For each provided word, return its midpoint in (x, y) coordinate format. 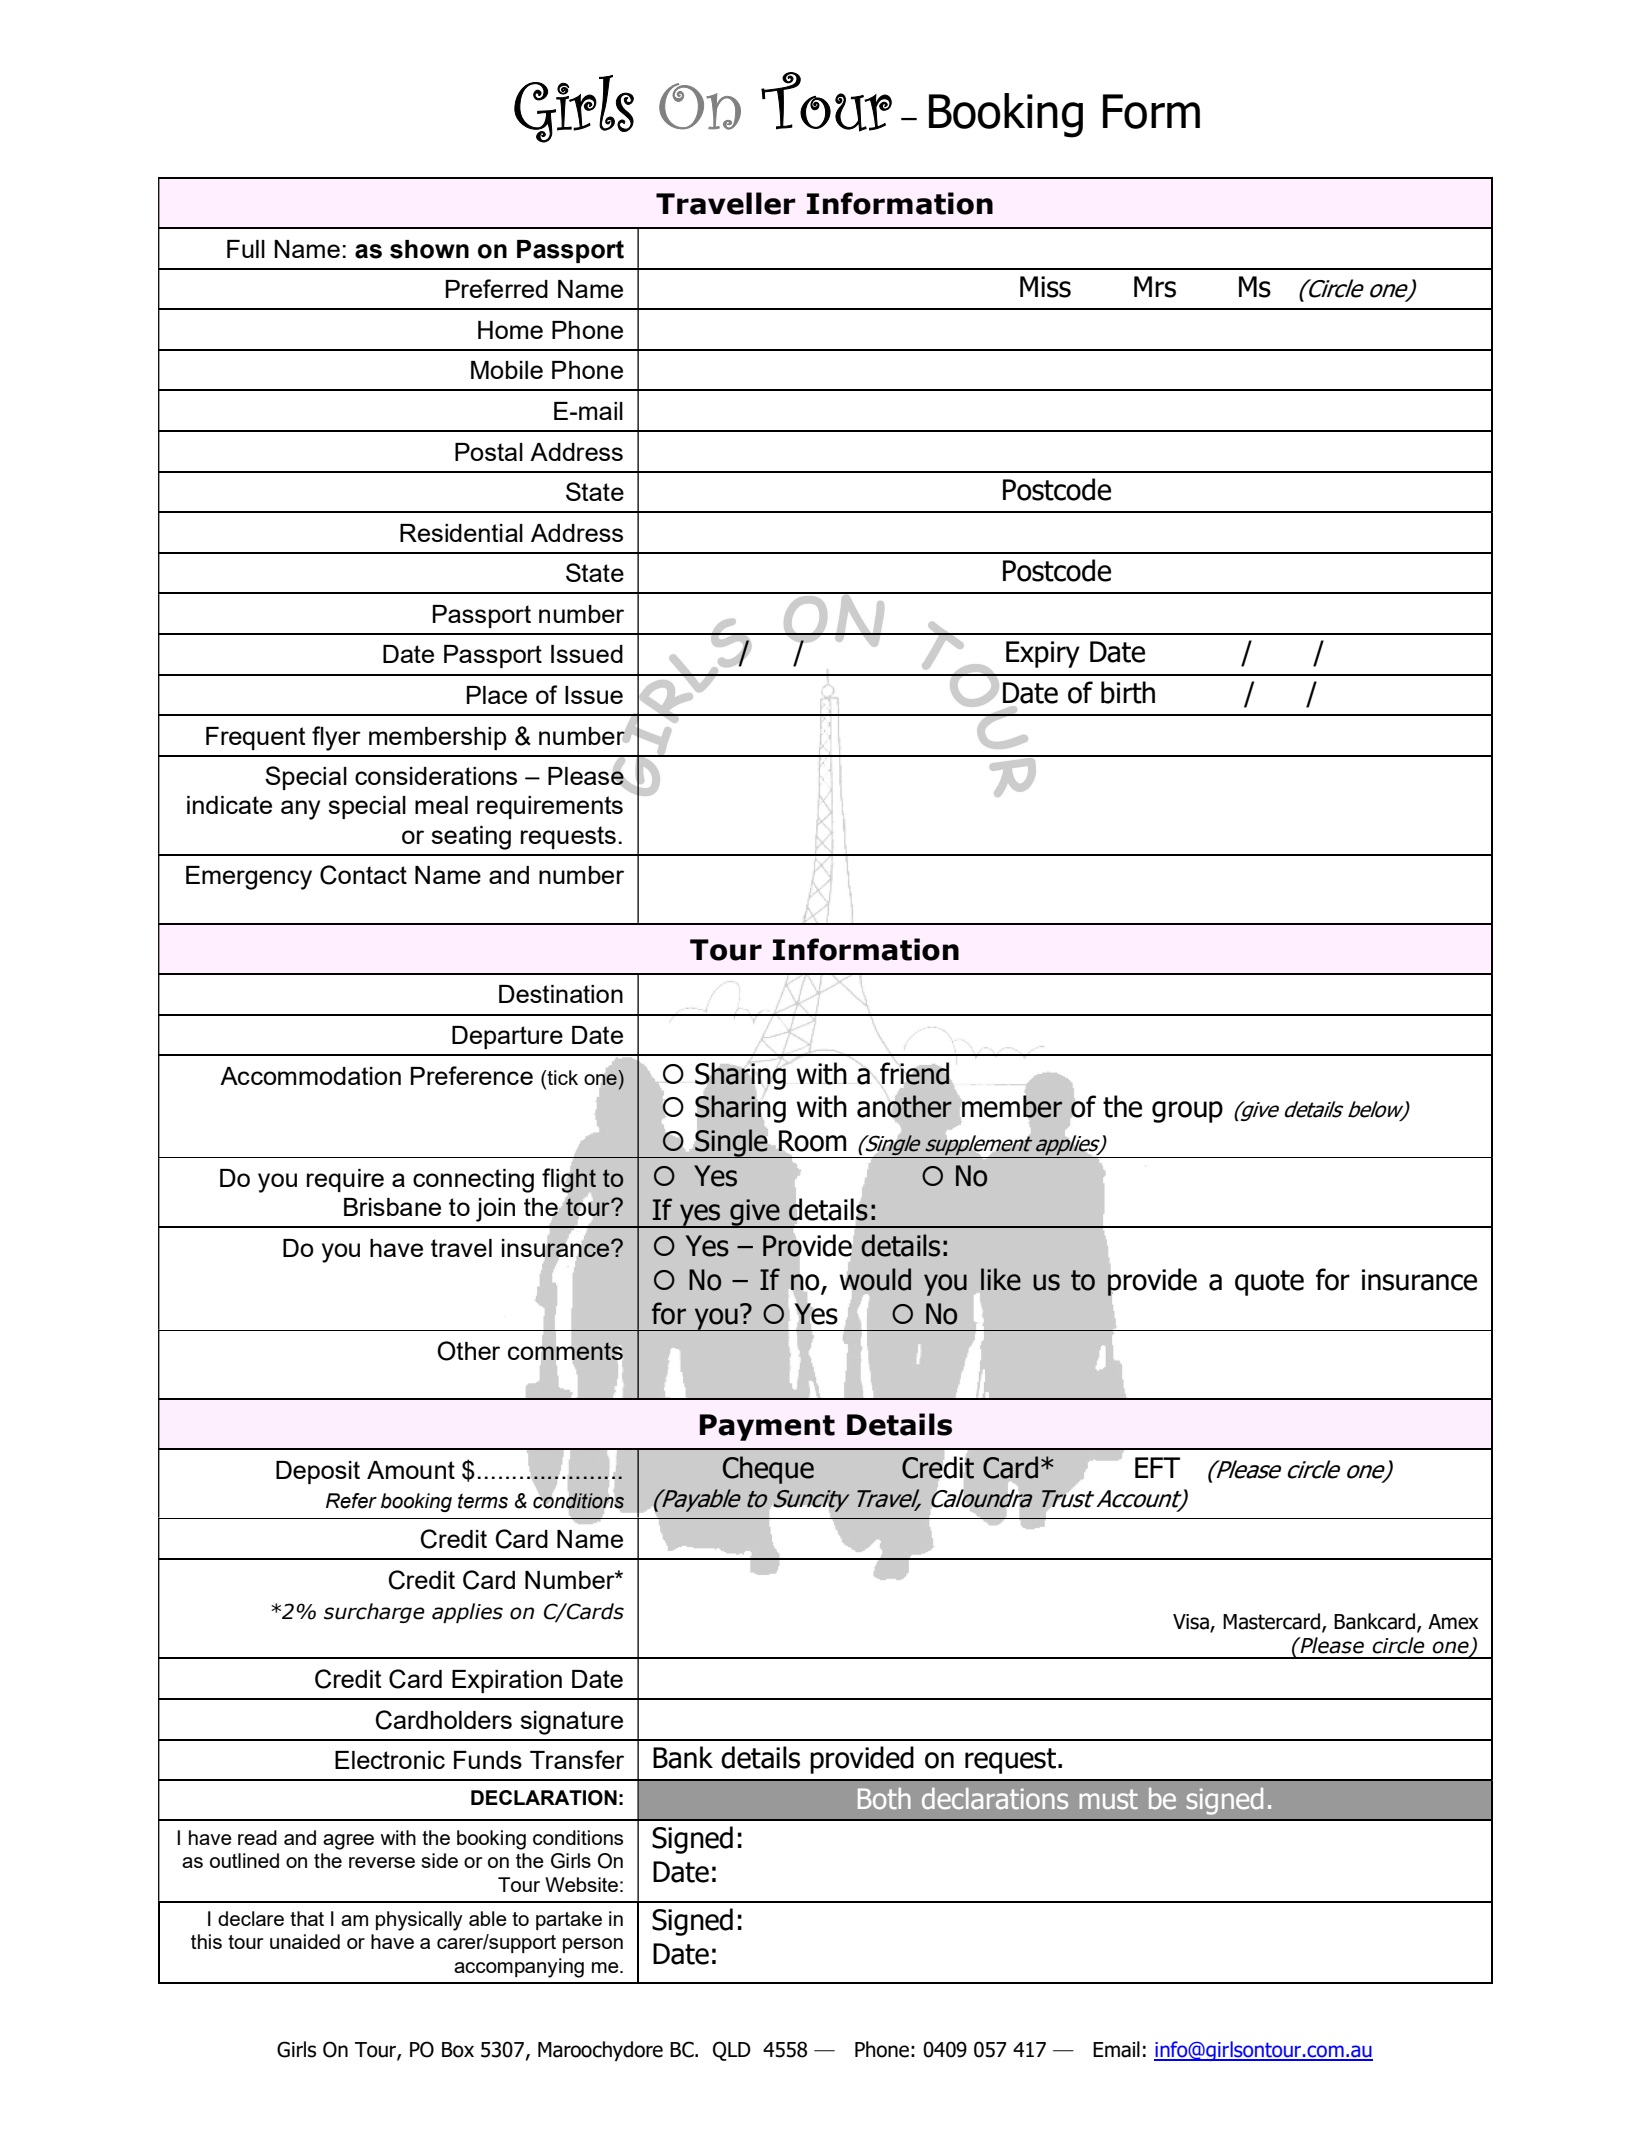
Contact (363, 875)
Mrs (1155, 287)
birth (1128, 692)
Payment (767, 1427)
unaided (305, 1941)
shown (429, 249)
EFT (1157, 1467)
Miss (1045, 287)
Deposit (318, 1472)
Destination (561, 994)
